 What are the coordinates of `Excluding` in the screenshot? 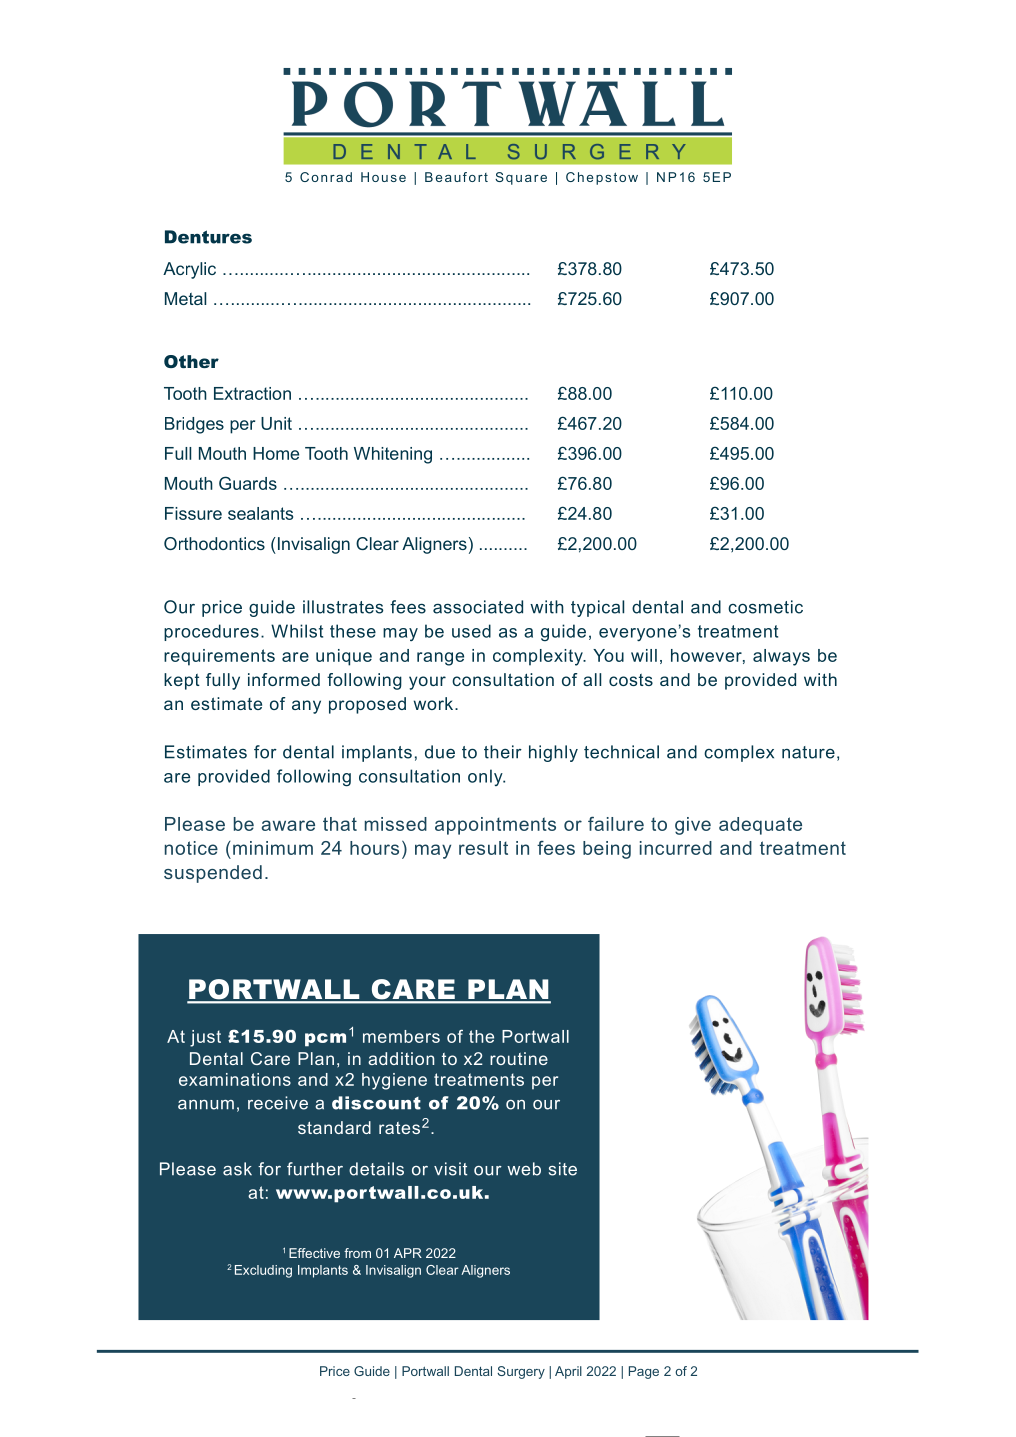 It's located at (263, 1271).
